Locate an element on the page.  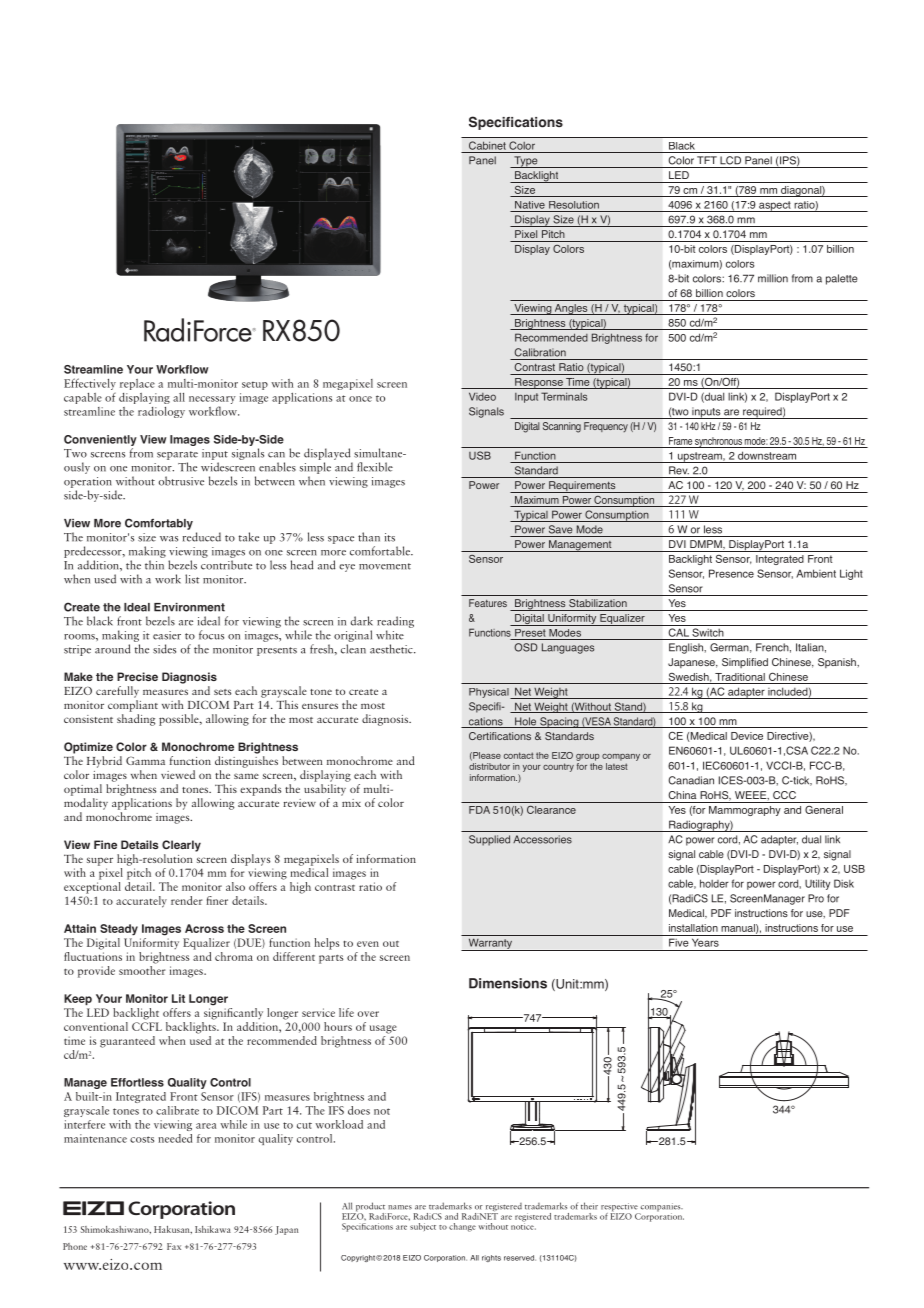
shading is located at coordinates (136, 720).
